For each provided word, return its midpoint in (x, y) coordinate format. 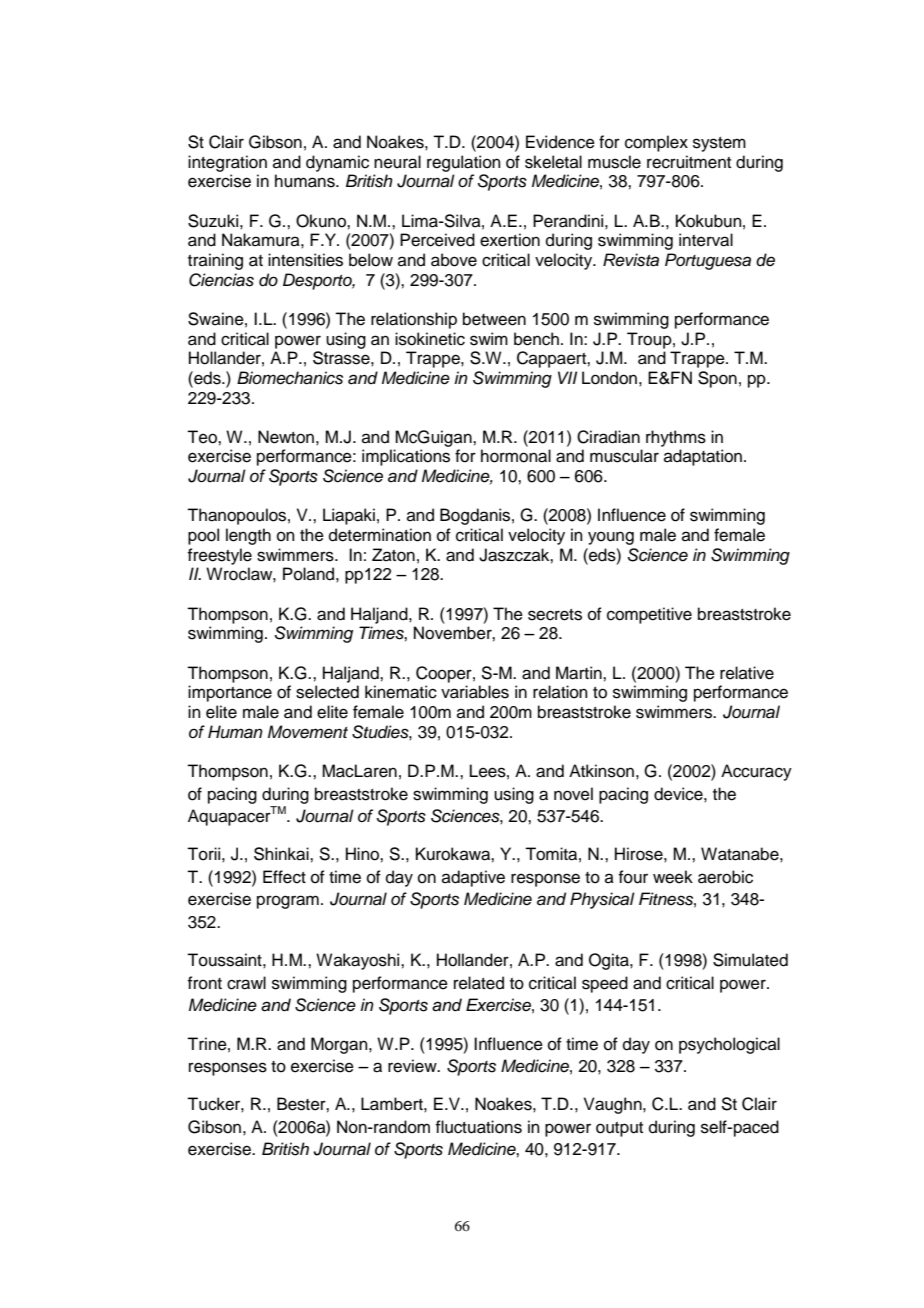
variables (475, 692)
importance (230, 693)
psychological (729, 1045)
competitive (649, 615)
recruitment (689, 162)
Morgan (340, 1045)
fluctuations (478, 1127)
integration (227, 163)
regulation (464, 163)
